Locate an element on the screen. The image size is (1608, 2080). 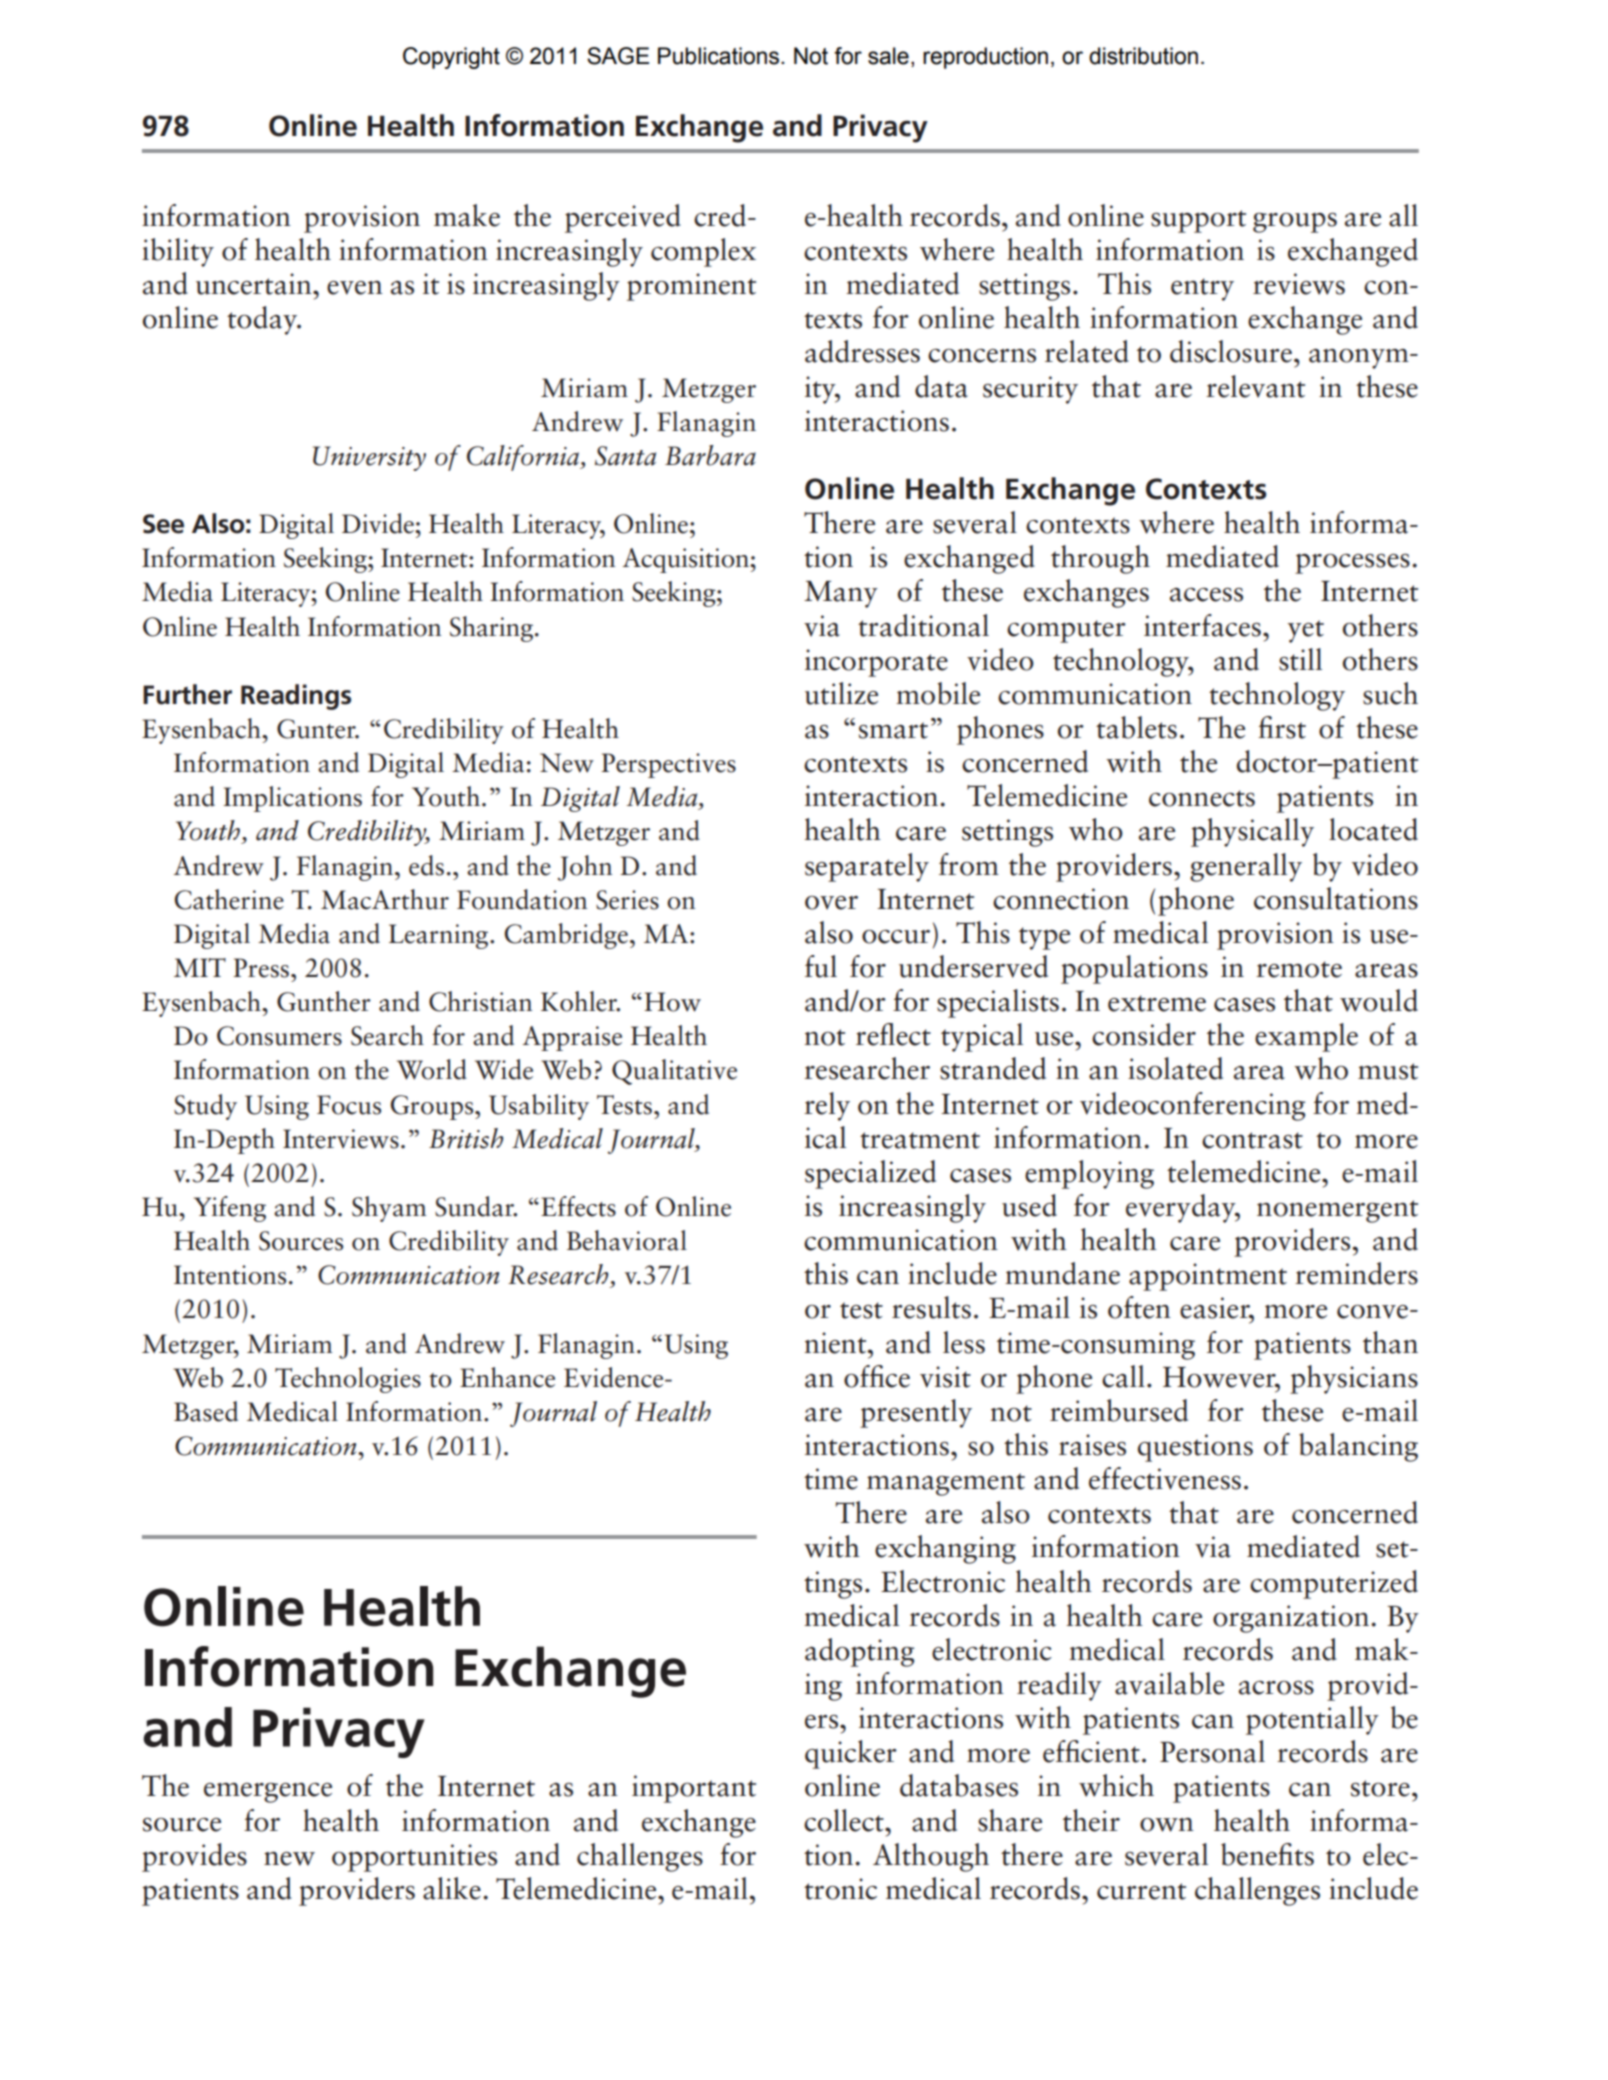
office is located at coordinates (877, 1376).
